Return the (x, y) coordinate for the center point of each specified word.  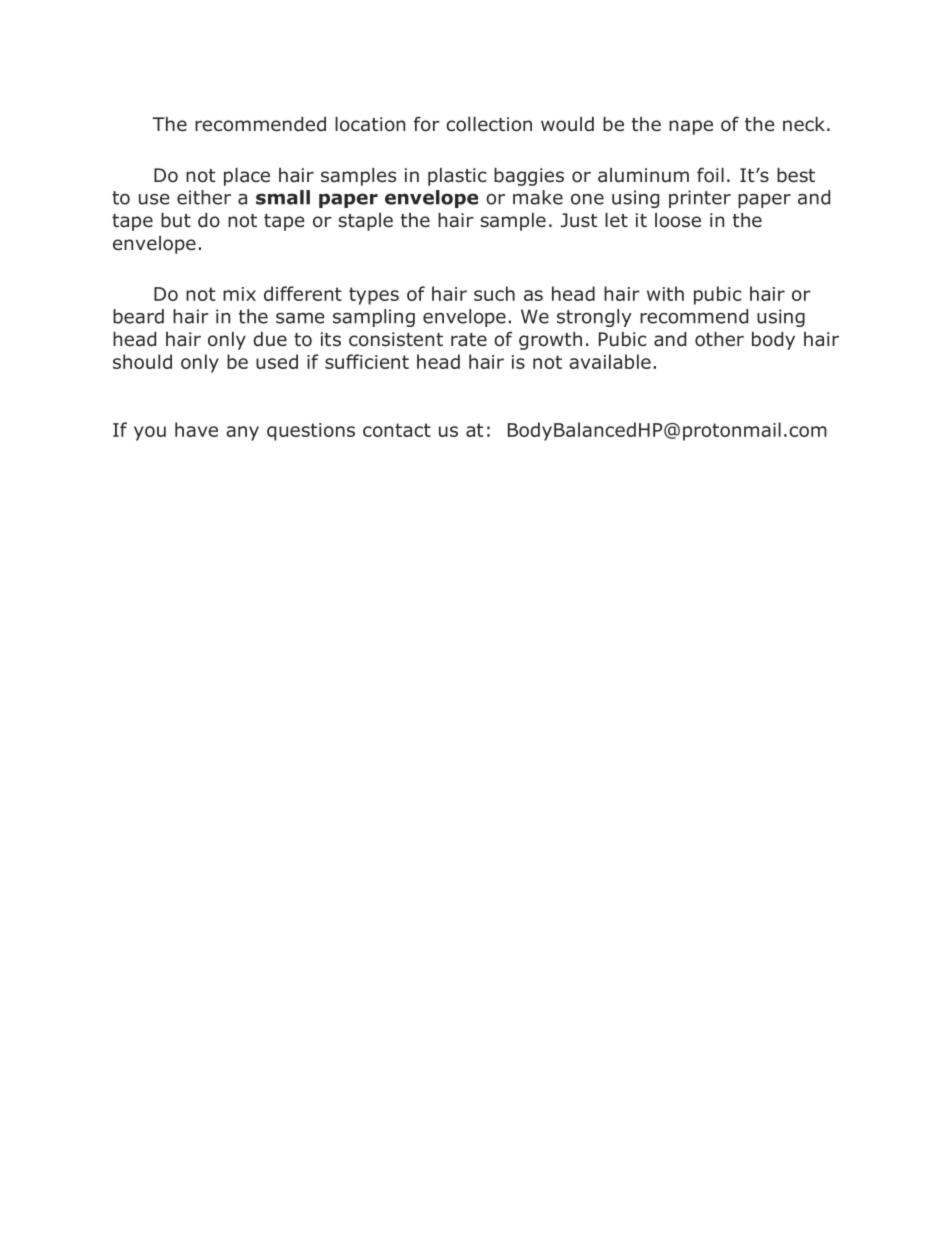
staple (365, 222)
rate (469, 340)
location (370, 124)
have (196, 429)
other (719, 339)
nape (691, 127)
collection (489, 124)
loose (678, 220)
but (176, 220)
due (270, 339)
